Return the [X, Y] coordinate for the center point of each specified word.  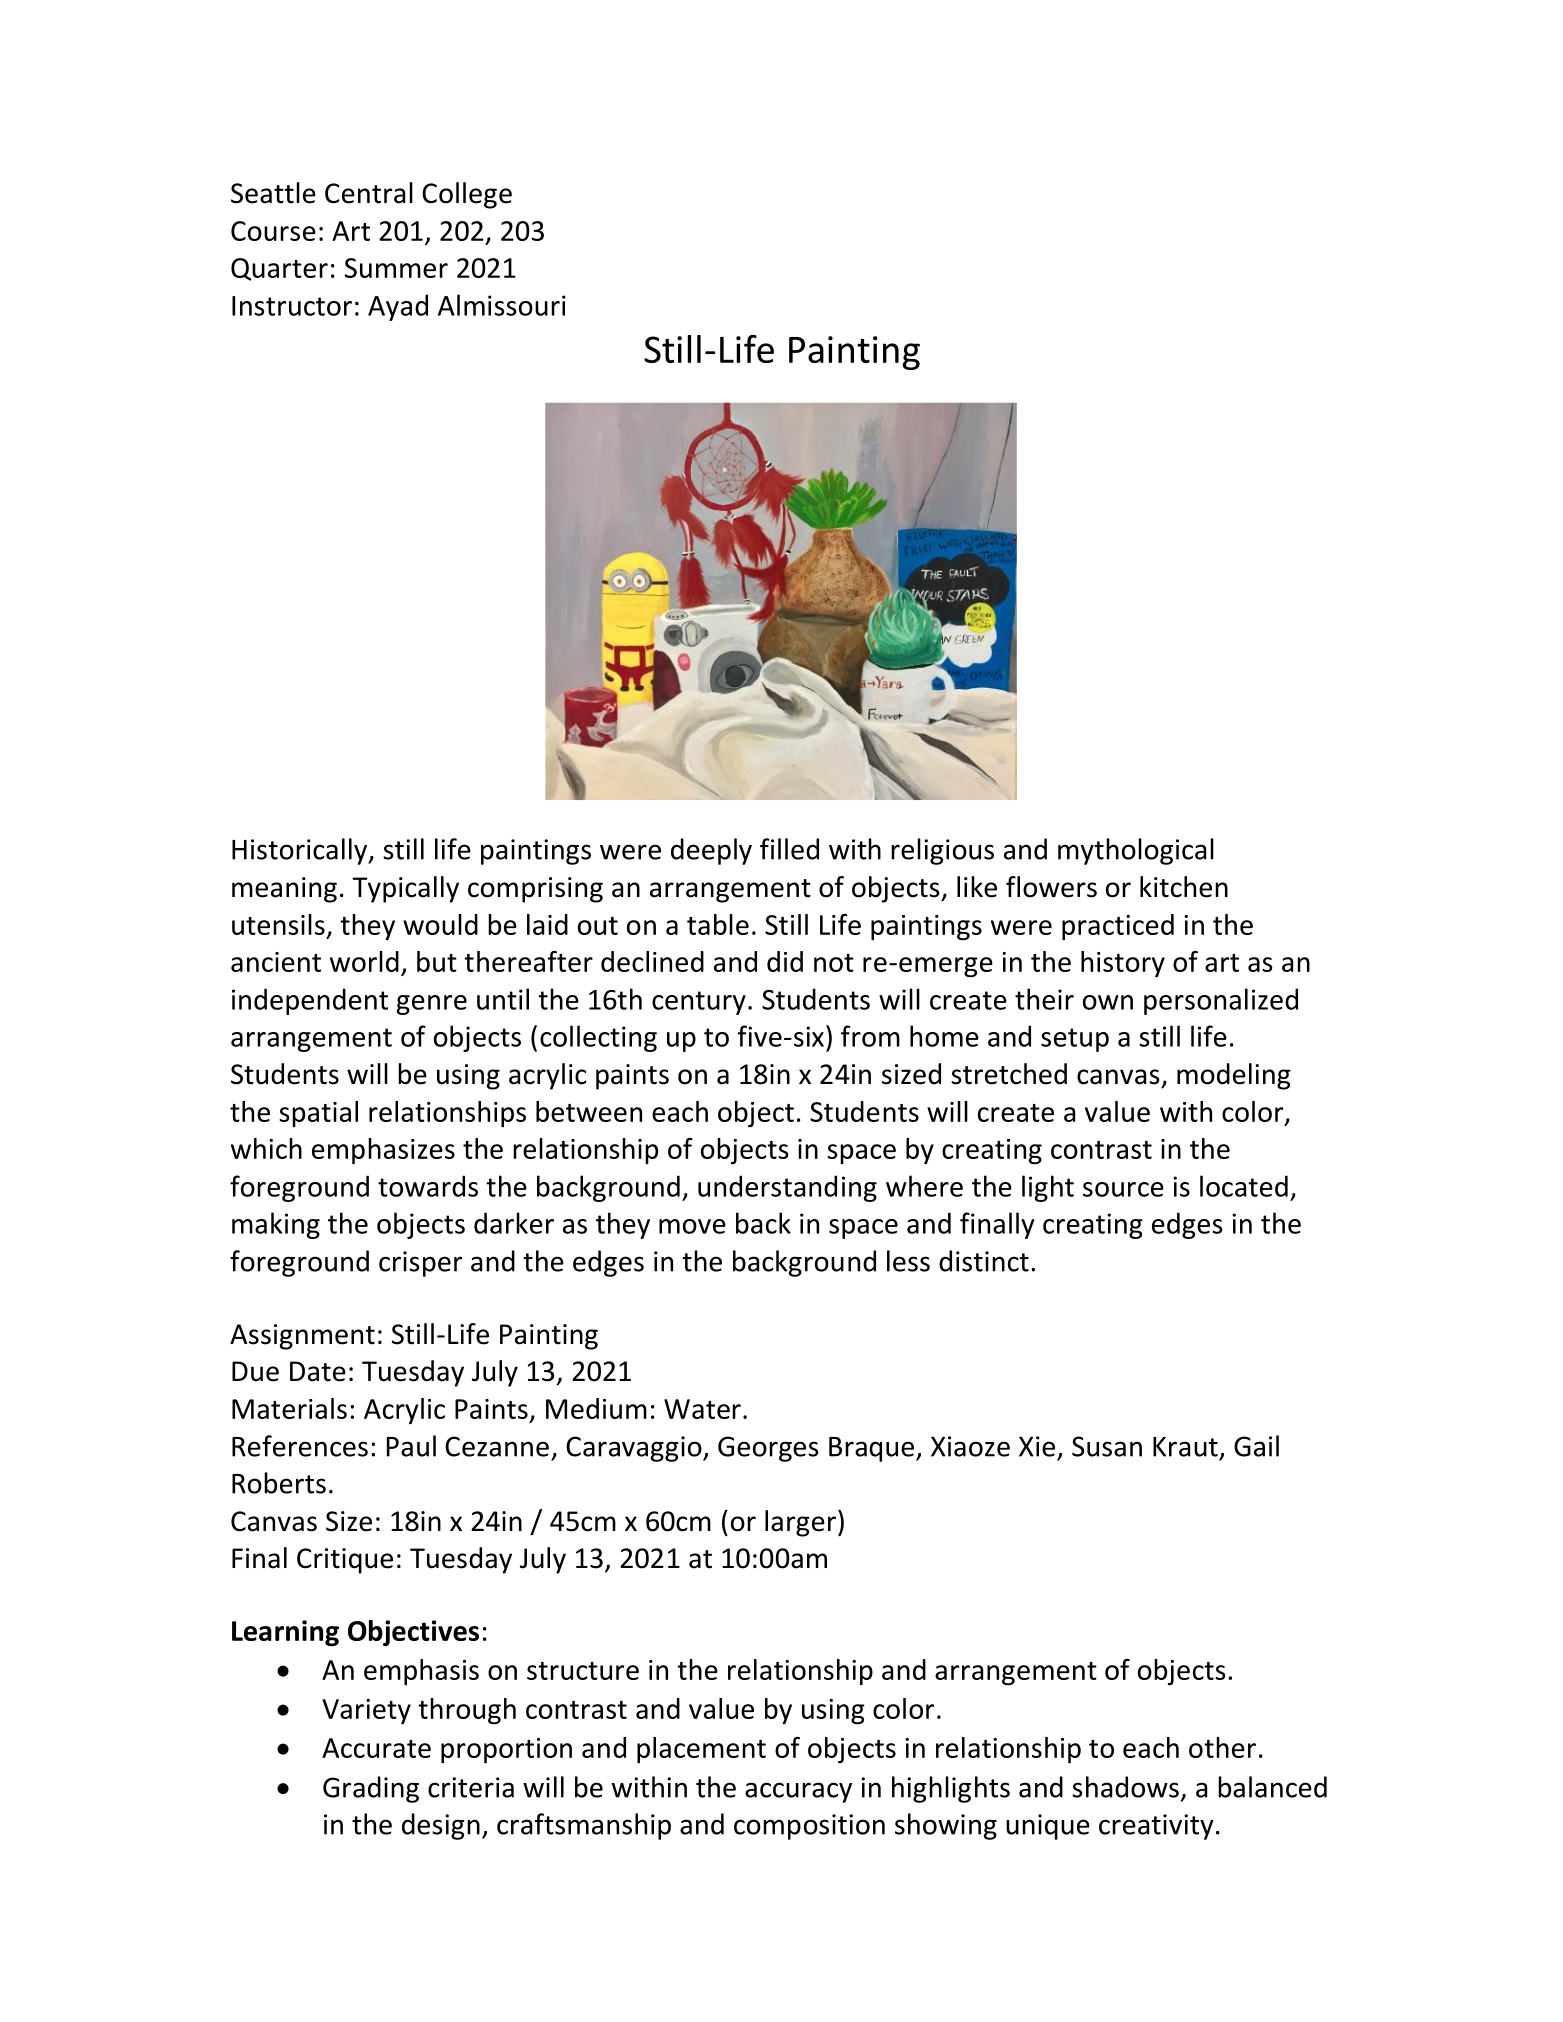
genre [432, 1005]
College [467, 195]
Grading [371, 1789]
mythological [1136, 851]
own [1108, 1002]
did [785, 961]
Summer [396, 268]
